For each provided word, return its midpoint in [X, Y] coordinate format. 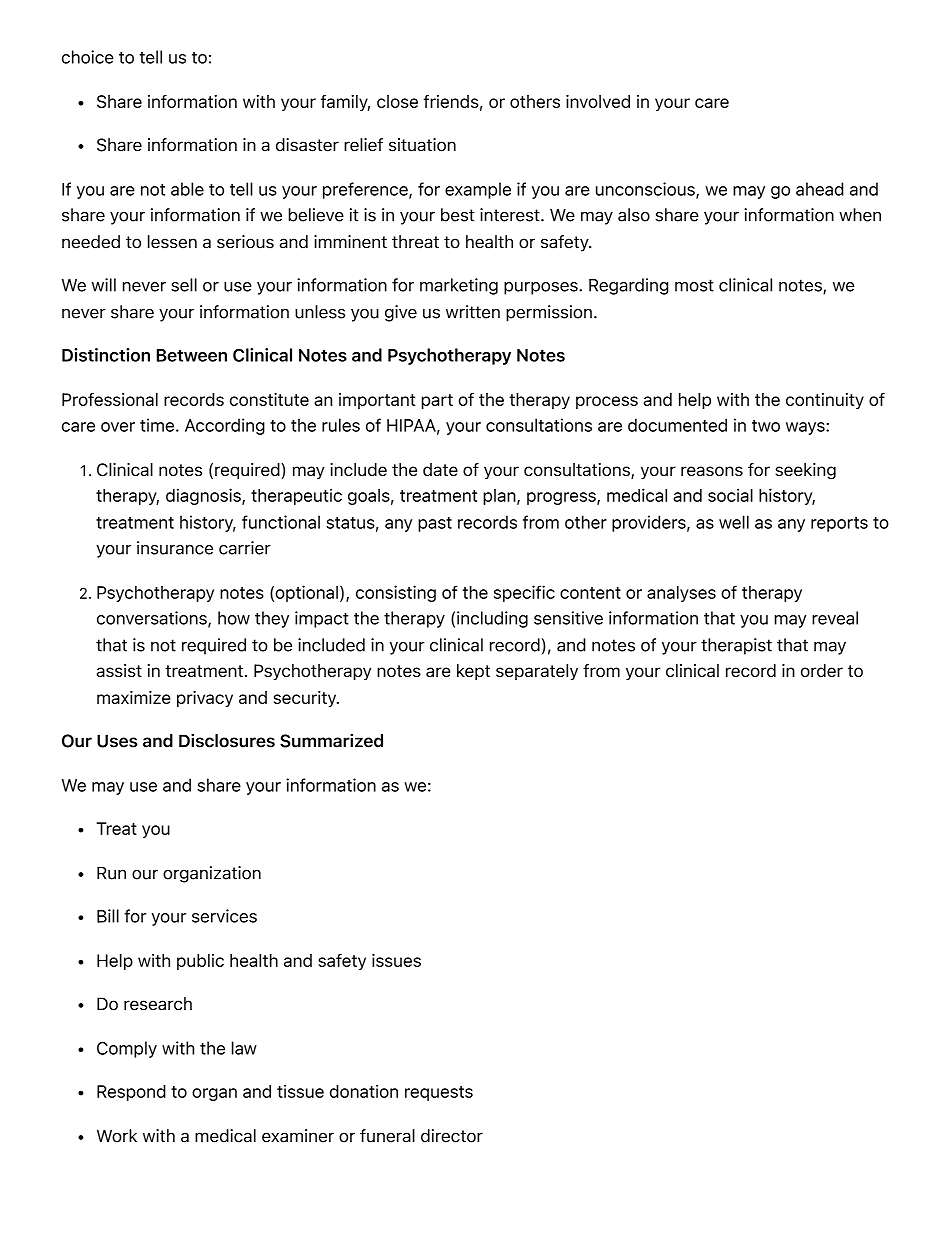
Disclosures [227, 740]
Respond [131, 1093]
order [822, 670]
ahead [820, 189]
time [157, 425]
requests [439, 1093]
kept [473, 672]
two [766, 426]
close [397, 101]
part [437, 401]
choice [88, 57]
